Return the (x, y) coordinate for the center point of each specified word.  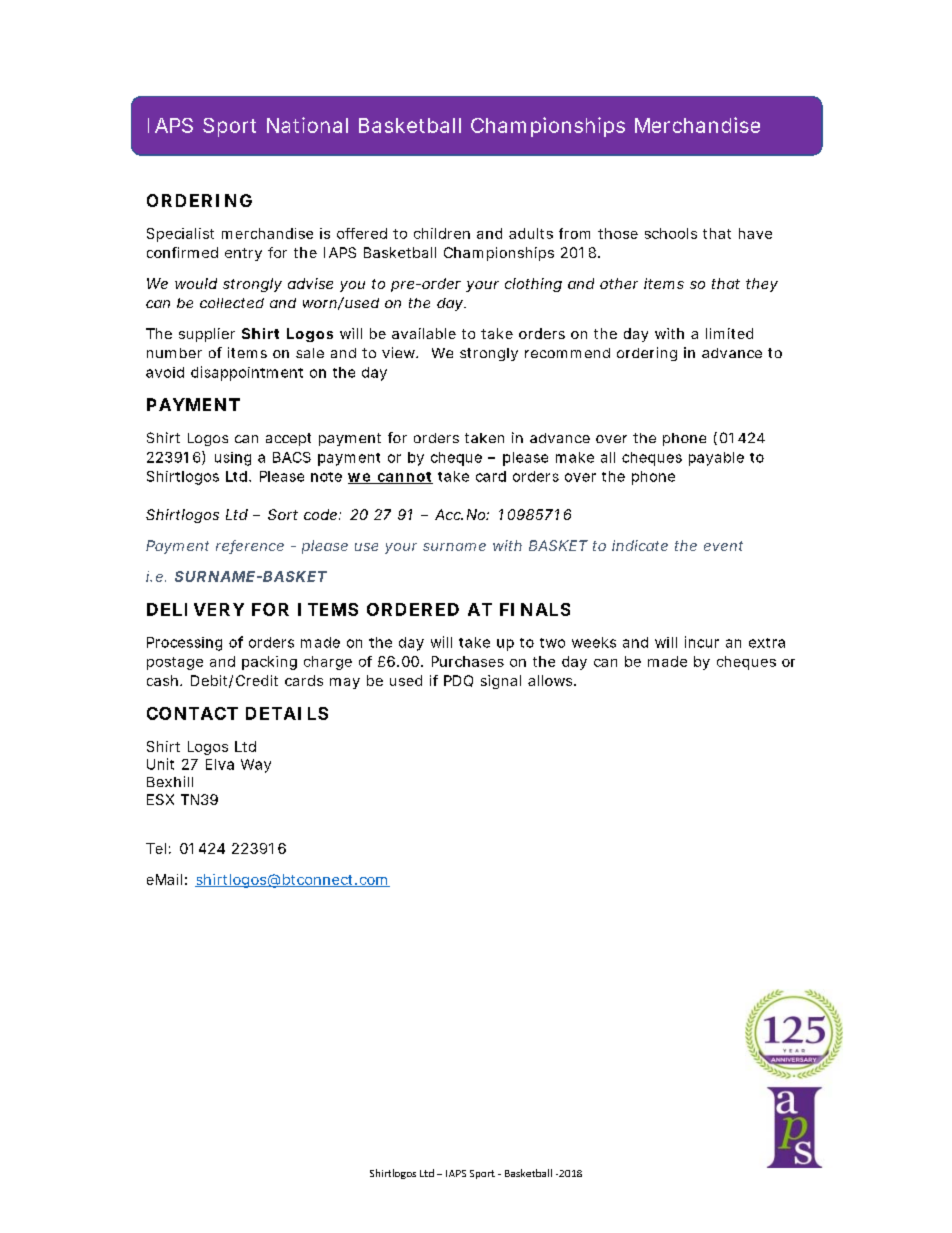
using (233, 459)
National (307, 125)
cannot (404, 478)
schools (671, 233)
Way (256, 766)
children (442, 233)
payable (716, 459)
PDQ (458, 681)
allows (551, 680)
